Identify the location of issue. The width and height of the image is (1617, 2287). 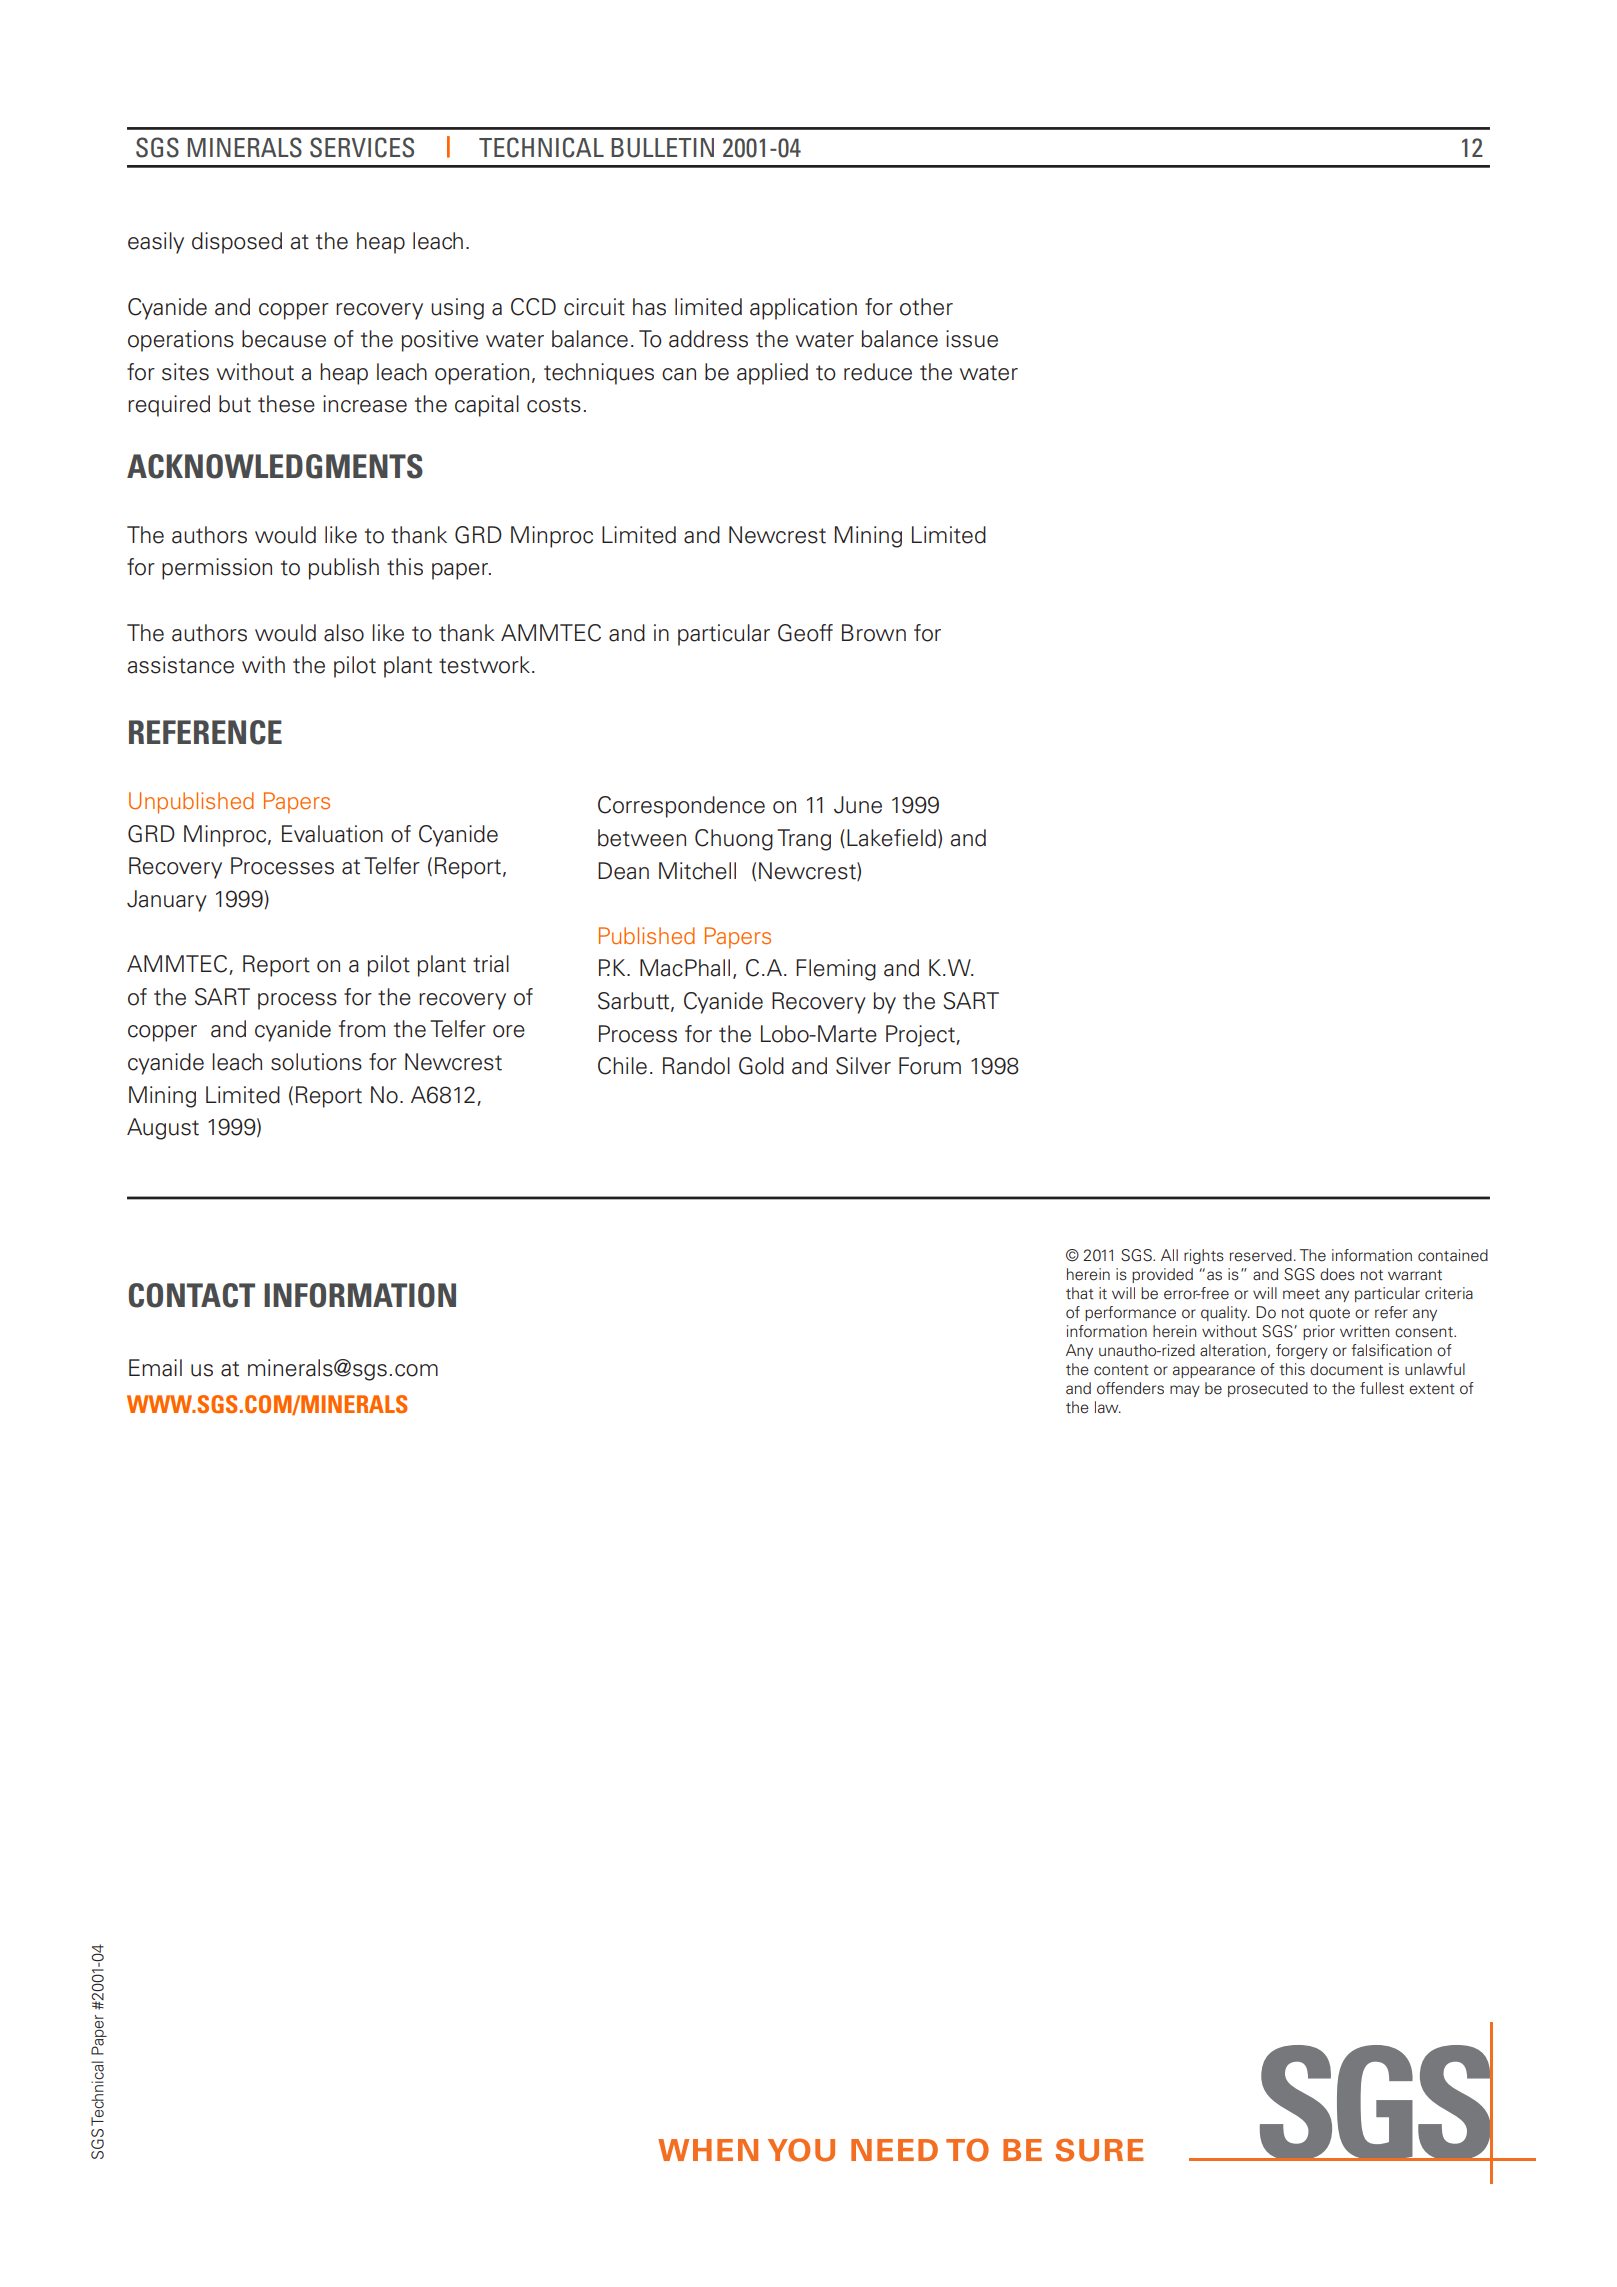
(972, 339).
